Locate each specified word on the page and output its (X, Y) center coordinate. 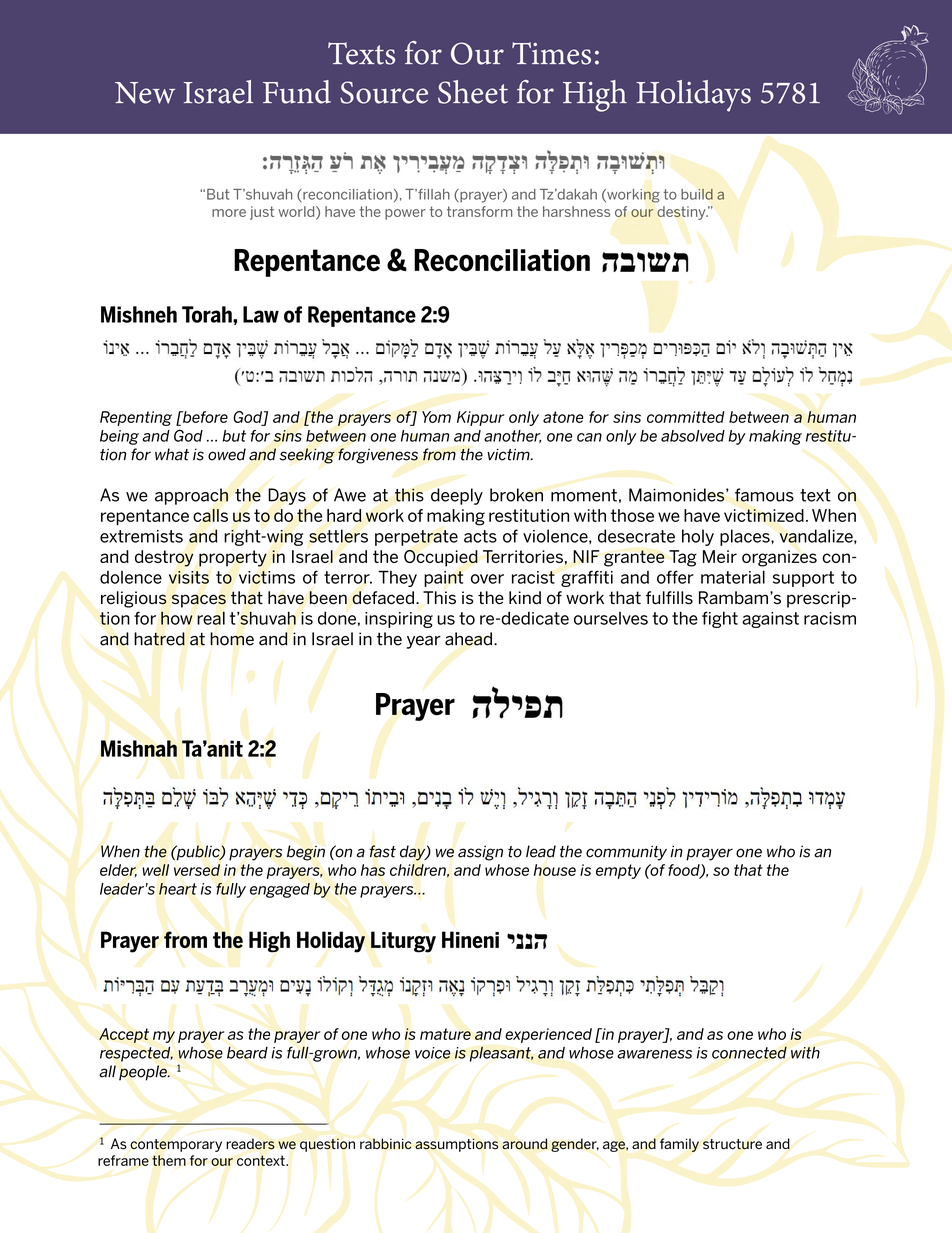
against (770, 620)
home (232, 639)
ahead (470, 639)
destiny (682, 213)
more (229, 213)
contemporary (176, 1145)
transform (479, 211)
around (525, 1144)
